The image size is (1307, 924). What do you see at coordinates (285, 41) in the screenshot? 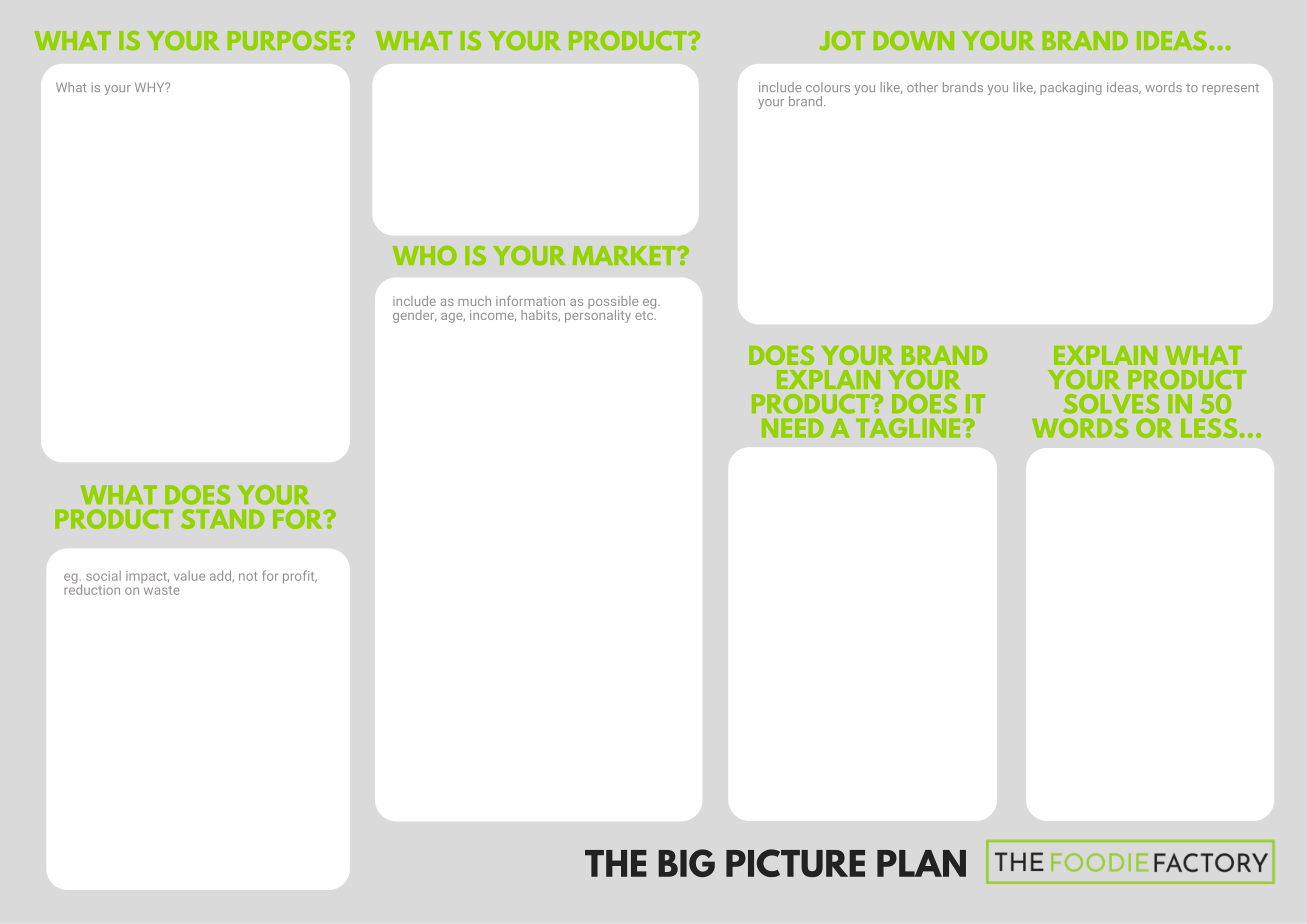
I see `PURPOSE` at bounding box center [285, 41].
